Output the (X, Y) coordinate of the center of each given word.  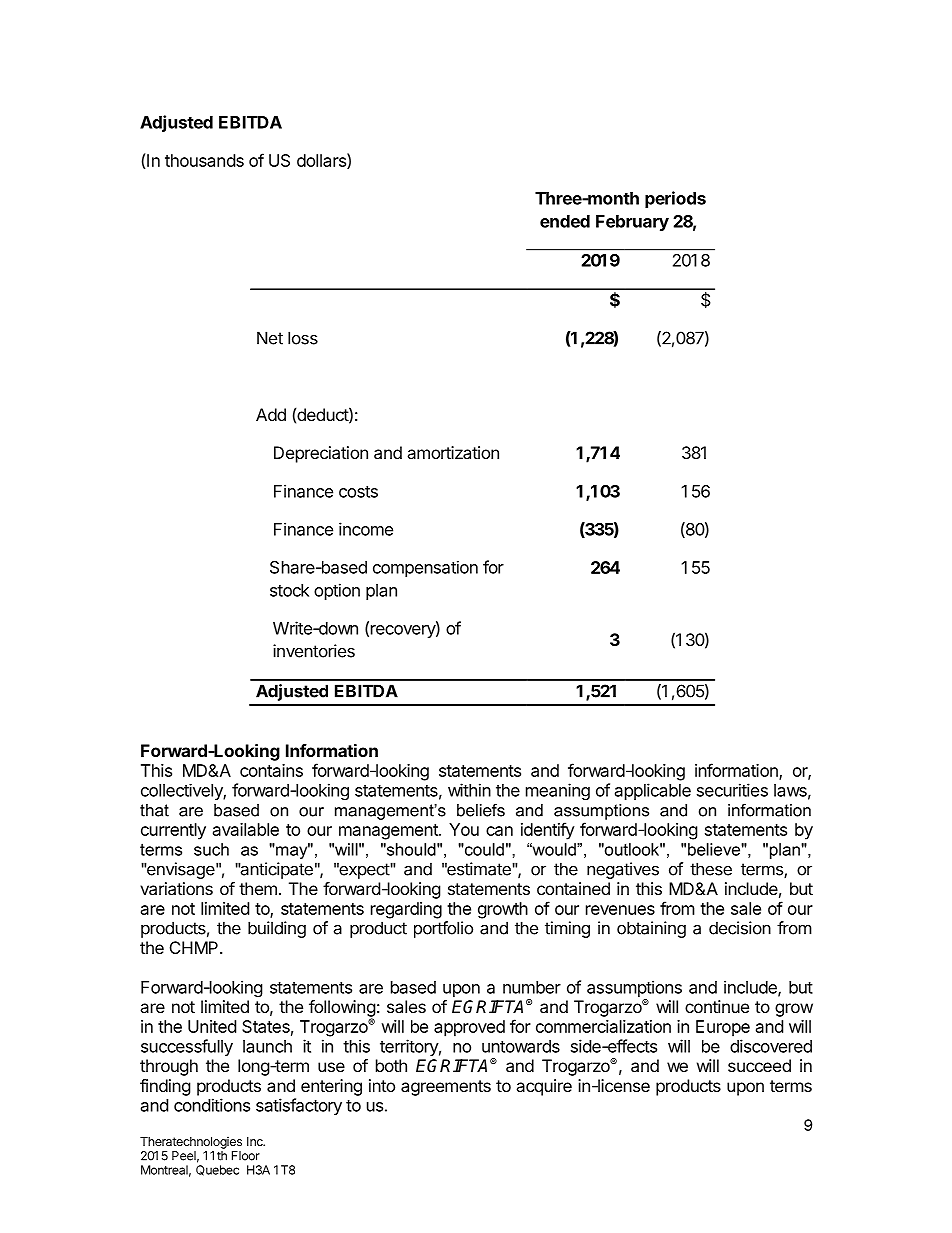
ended (565, 221)
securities (732, 790)
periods (675, 199)
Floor (246, 1156)
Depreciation (321, 454)
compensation (425, 569)
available (246, 829)
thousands (204, 160)
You (464, 829)
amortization (453, 452)
